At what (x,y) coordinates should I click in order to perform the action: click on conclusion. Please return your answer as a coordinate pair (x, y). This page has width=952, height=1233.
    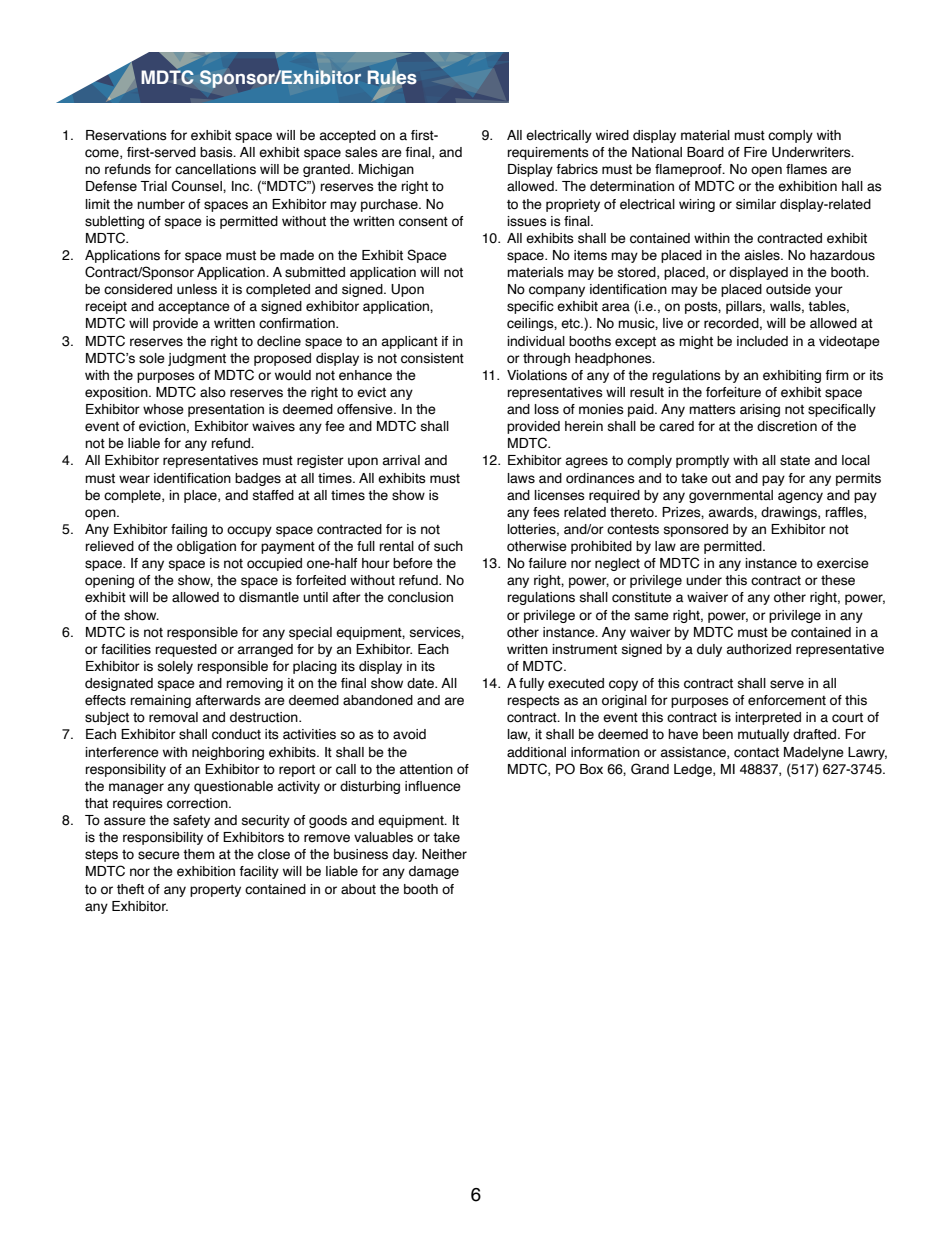
    Looking at the image, I should click on (420, 597).
